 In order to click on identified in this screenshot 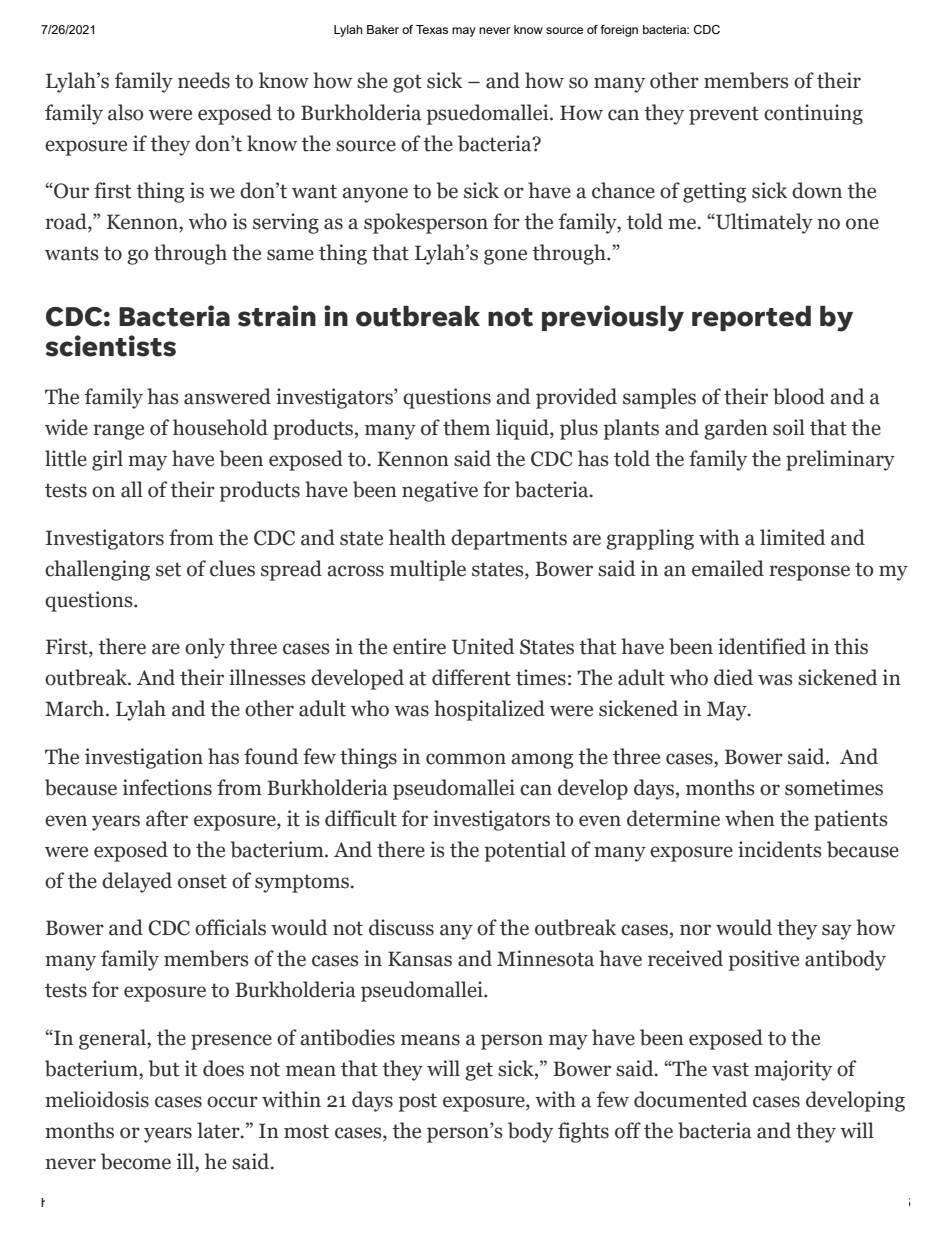, I will do `click(762, 646)`.
